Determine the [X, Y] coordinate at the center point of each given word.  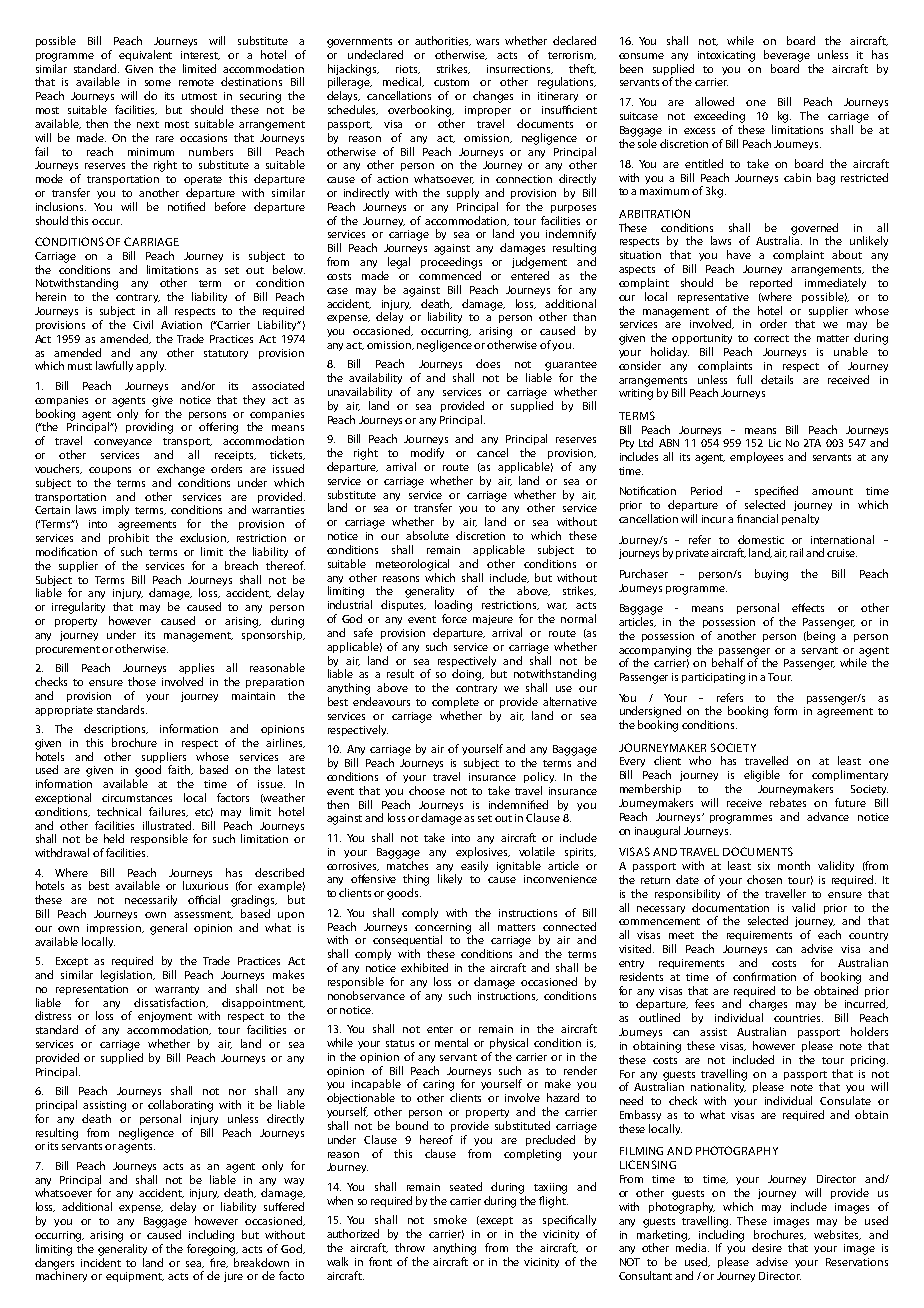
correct [771, 338]
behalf [728, 662]
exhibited [424, 967]
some [158, 83]
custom [451, 82]
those [142, 681]
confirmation [764, 976]
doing [468, 675]
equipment [135, 1277]
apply [151, 366]
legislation [127, 976]
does [488, 363]
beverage [787, 56]
